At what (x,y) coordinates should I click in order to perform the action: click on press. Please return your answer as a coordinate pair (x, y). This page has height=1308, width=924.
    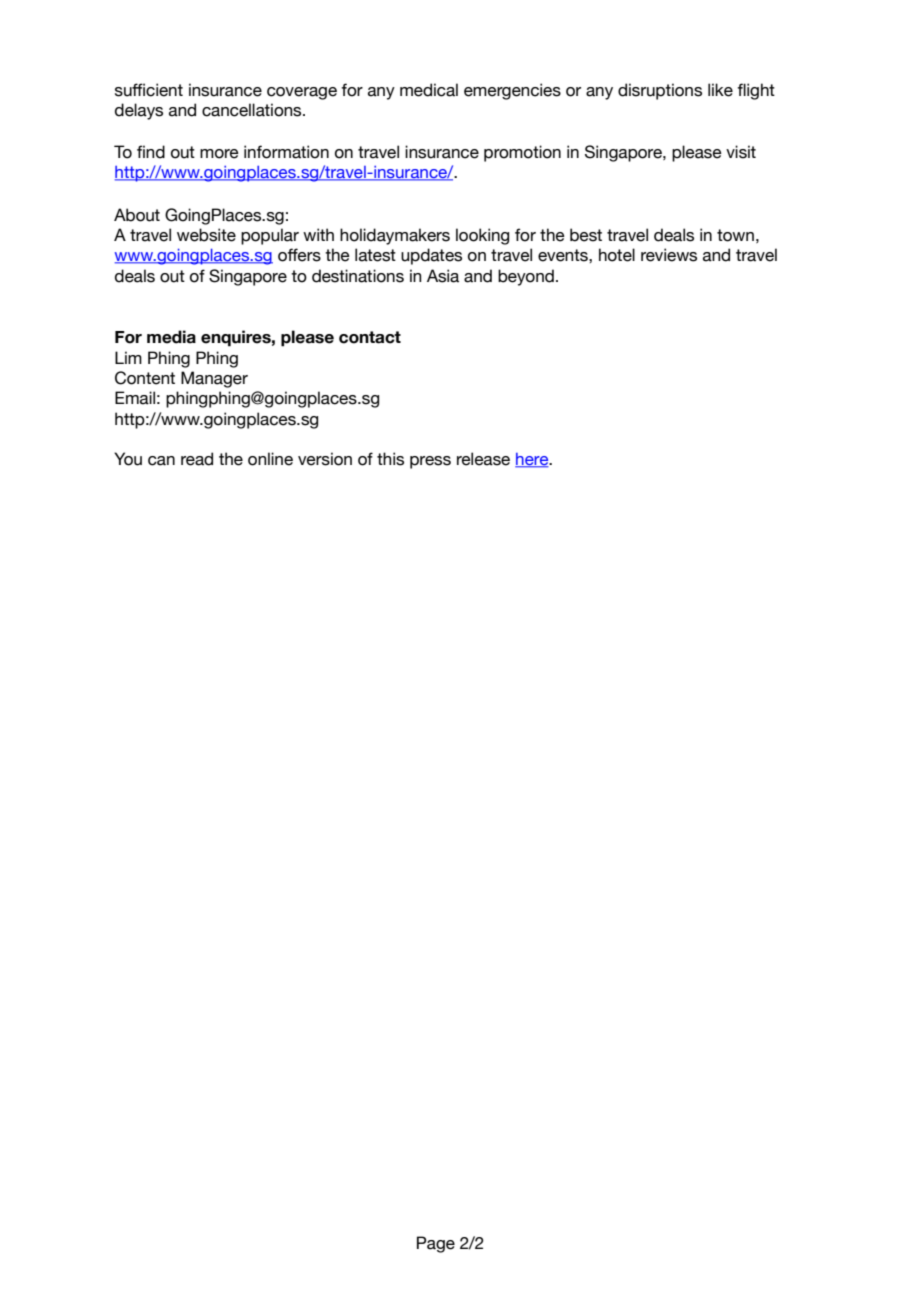
    Looking at the image, I should click on (430, 462).
